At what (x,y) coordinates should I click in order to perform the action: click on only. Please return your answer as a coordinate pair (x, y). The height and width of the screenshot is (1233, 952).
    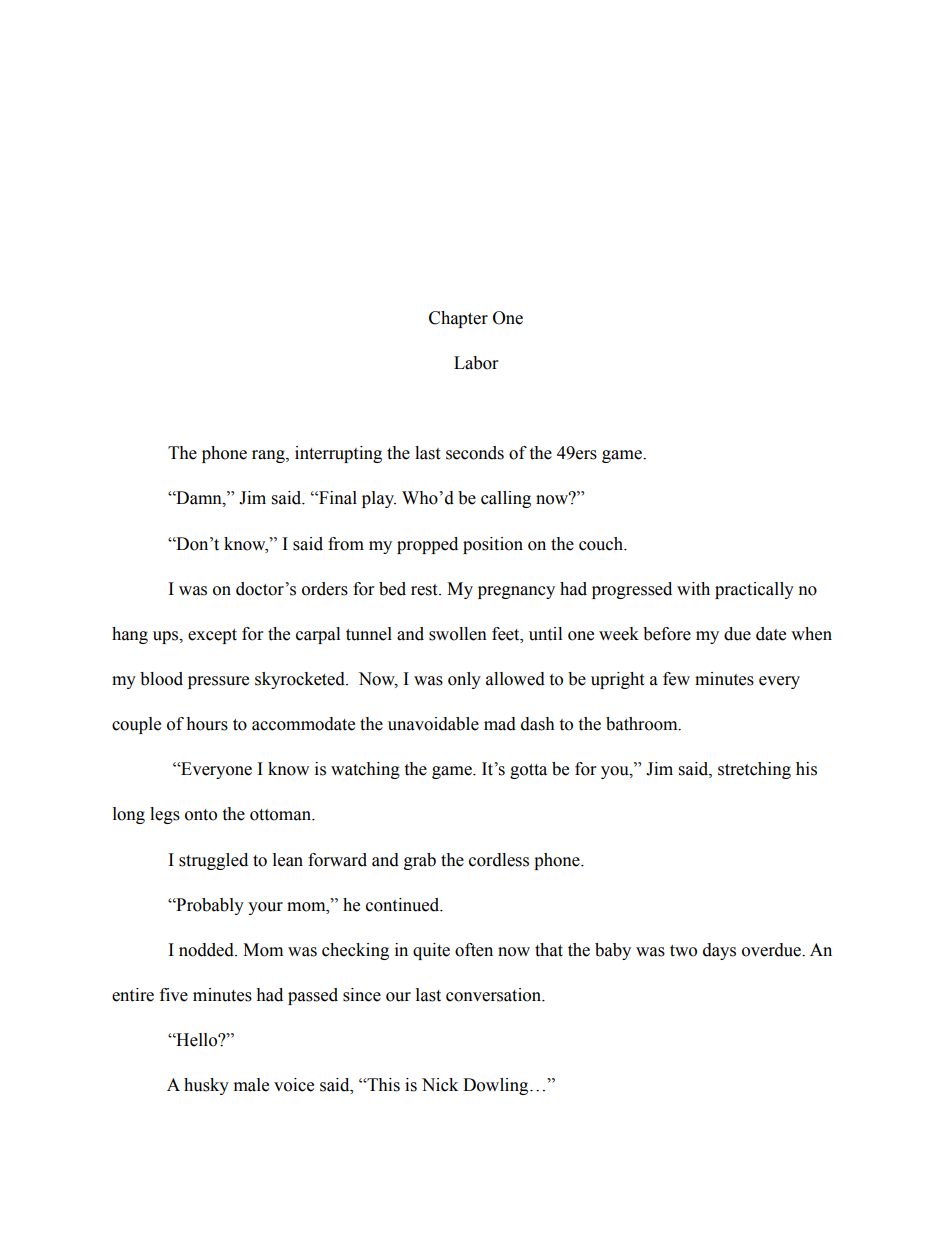
    Looking at the image, I should click on (464, 680).
